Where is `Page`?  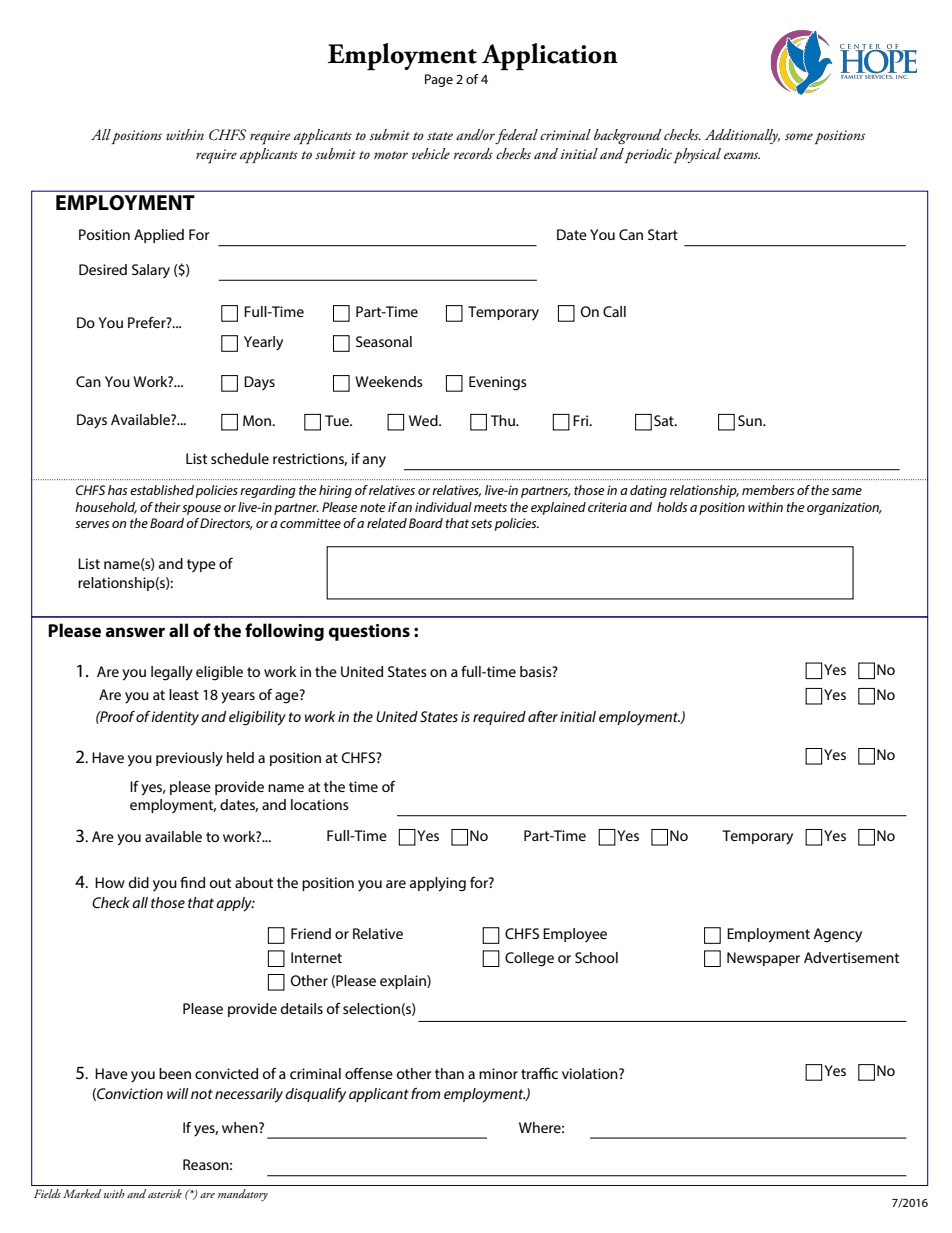 Page is located at coordinates (439, 80).
